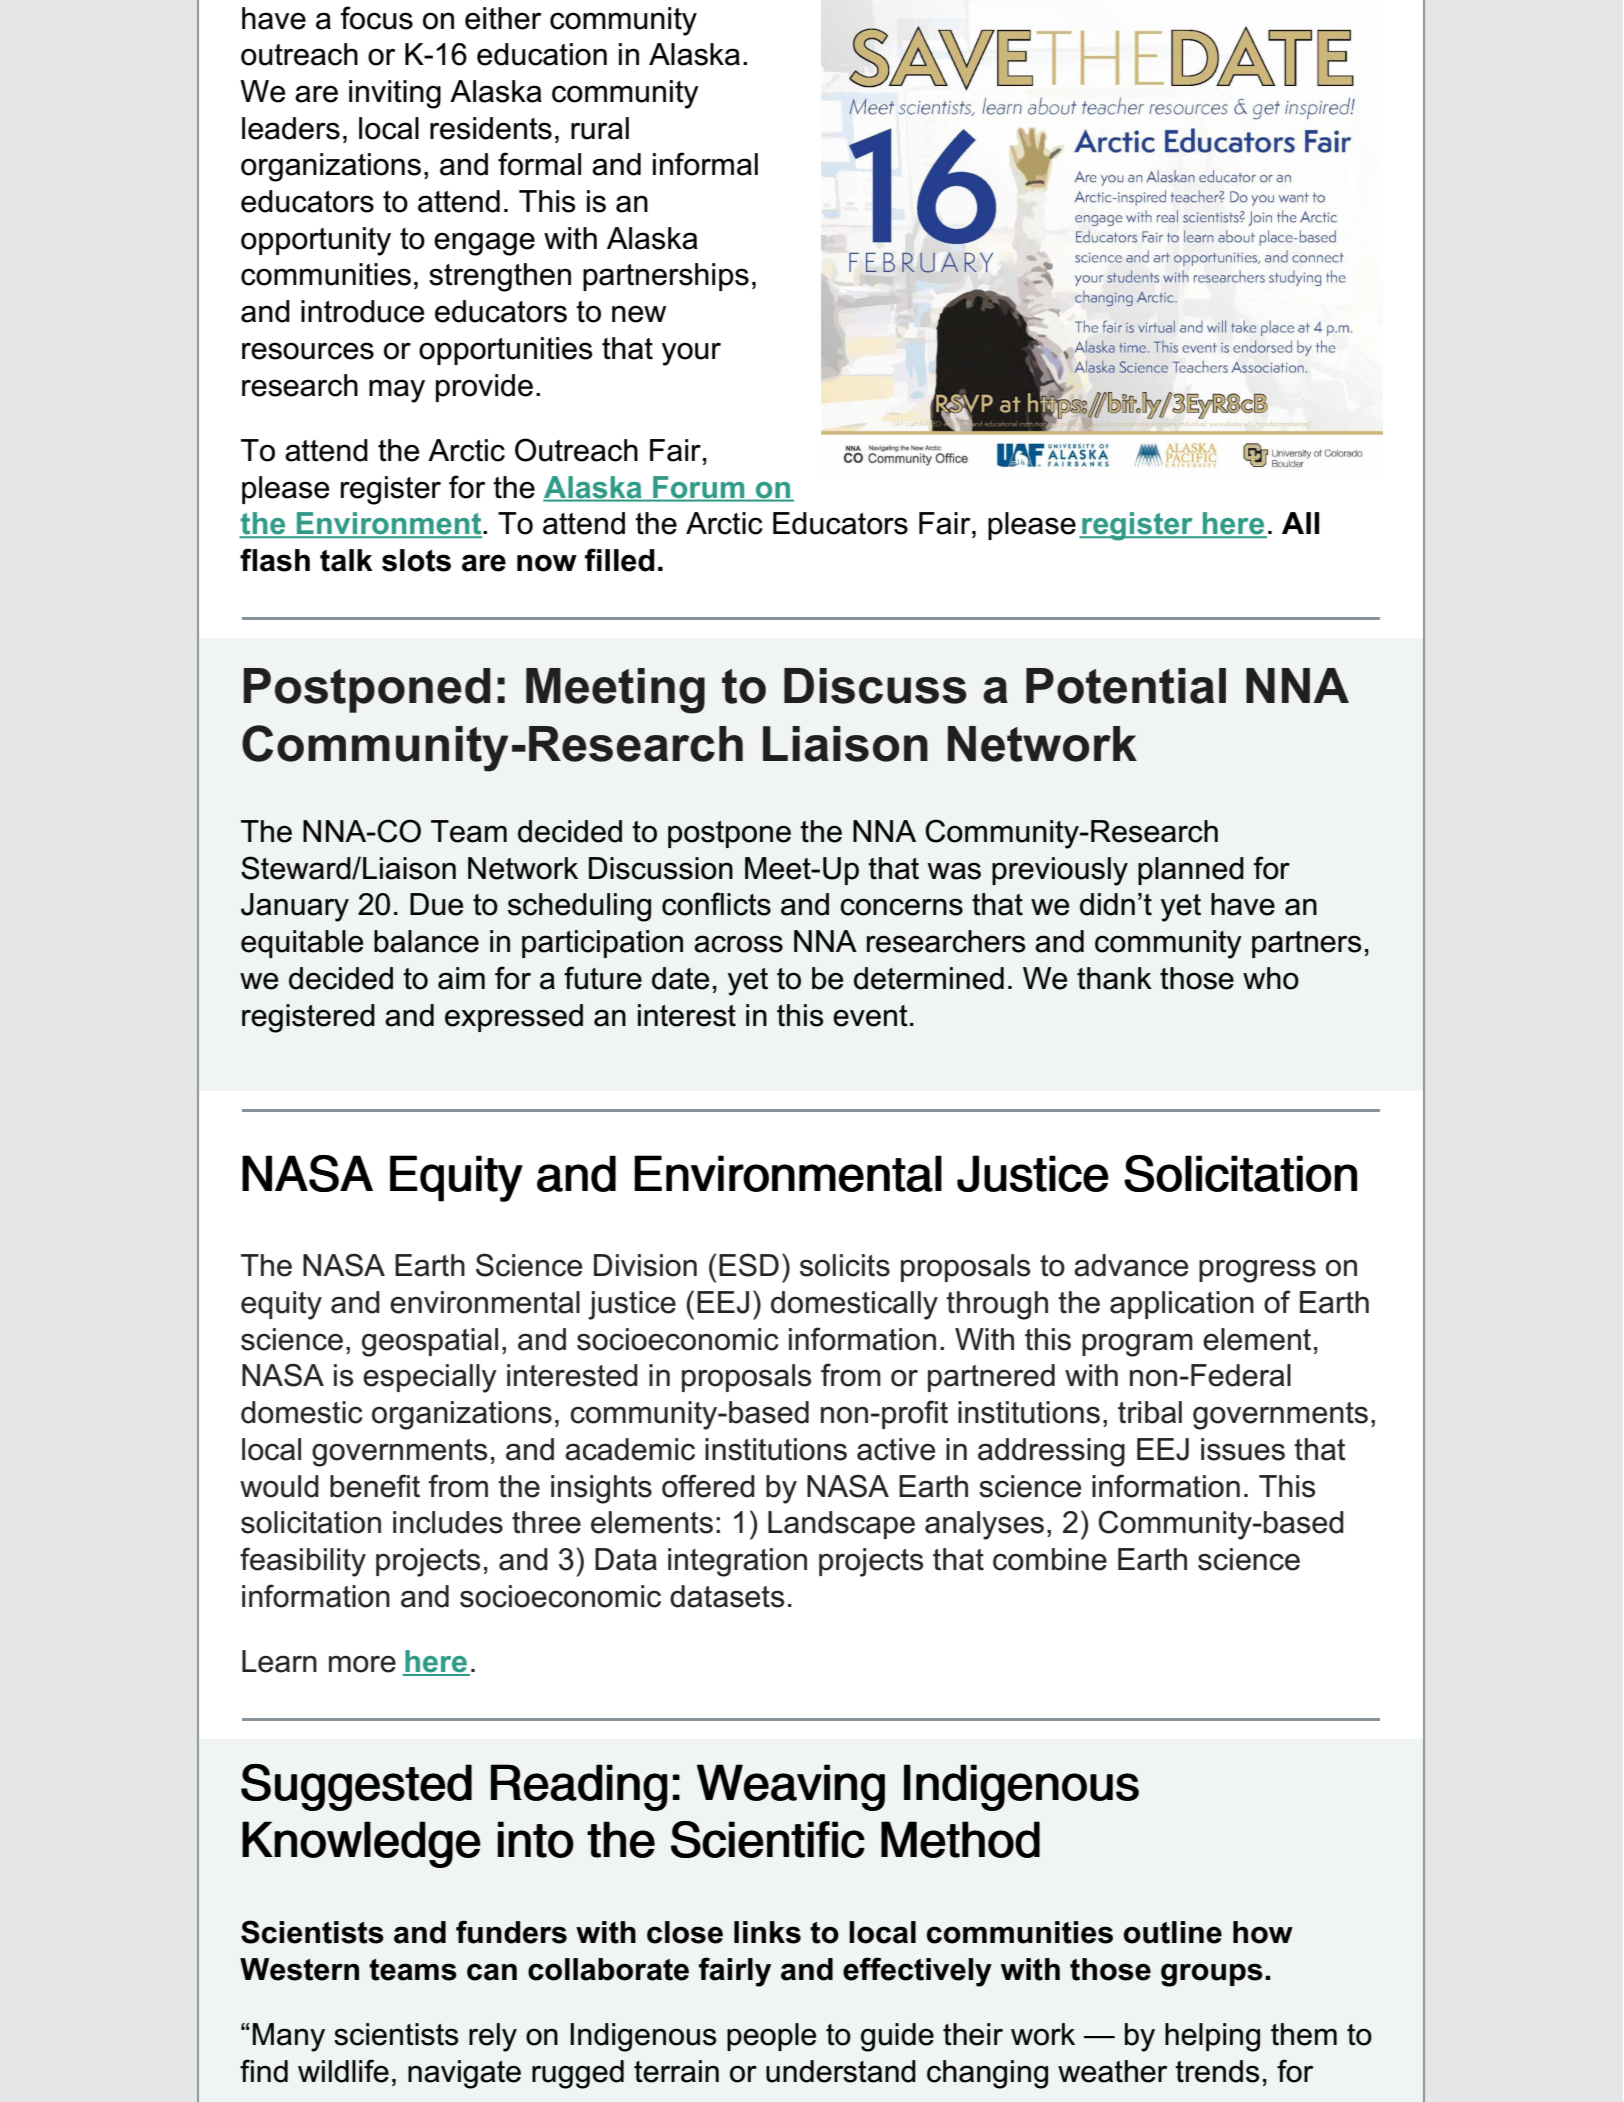  What do you see at coordinates (1114, 978) in the screenshot?
I see `thank` at bounding box center [1114, 978].
